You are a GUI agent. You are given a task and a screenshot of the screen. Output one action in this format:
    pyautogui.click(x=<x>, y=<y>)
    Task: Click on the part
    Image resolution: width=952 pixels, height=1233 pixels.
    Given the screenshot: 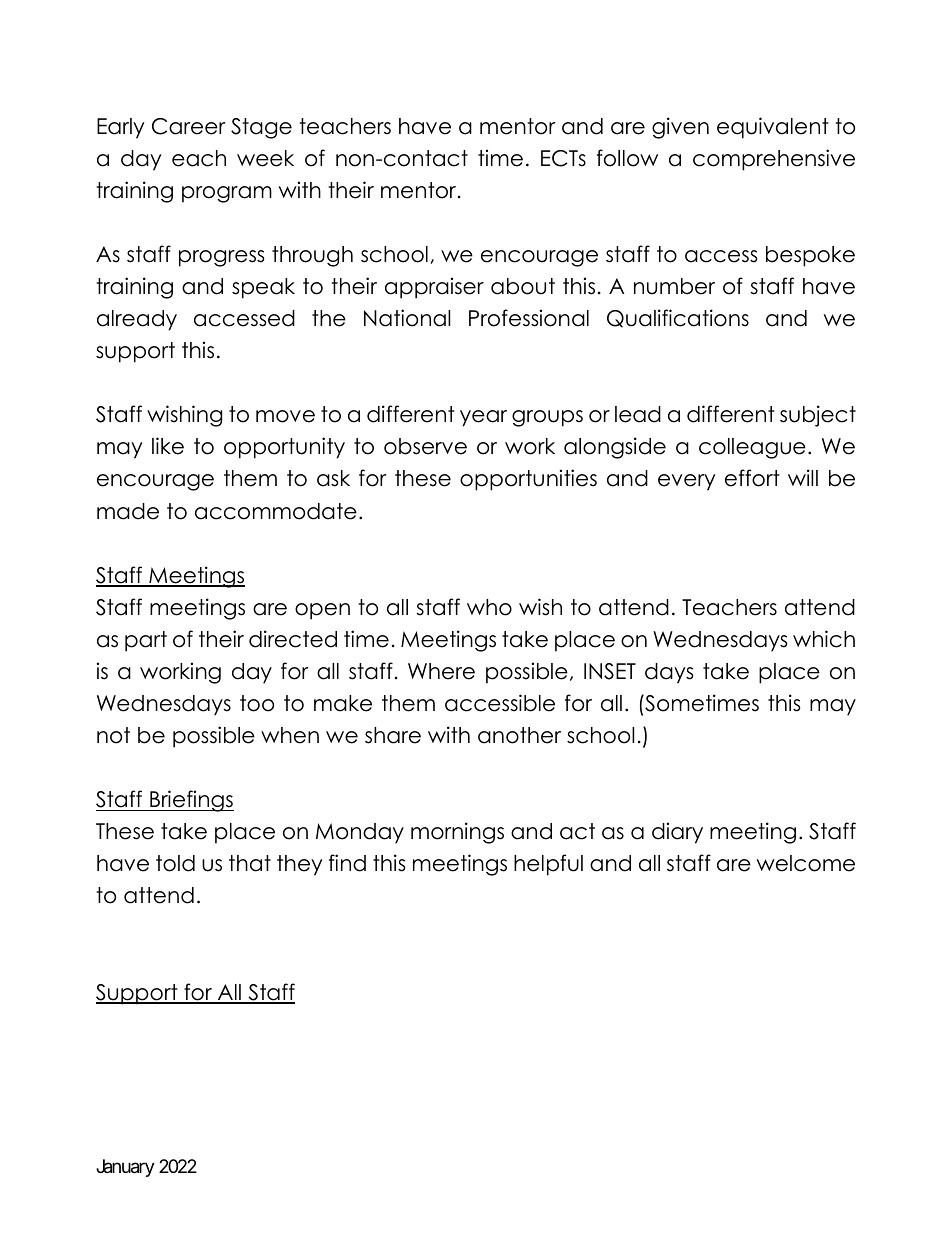 What is the action you would take?
    pyautogui.click(x=146, y=641)
